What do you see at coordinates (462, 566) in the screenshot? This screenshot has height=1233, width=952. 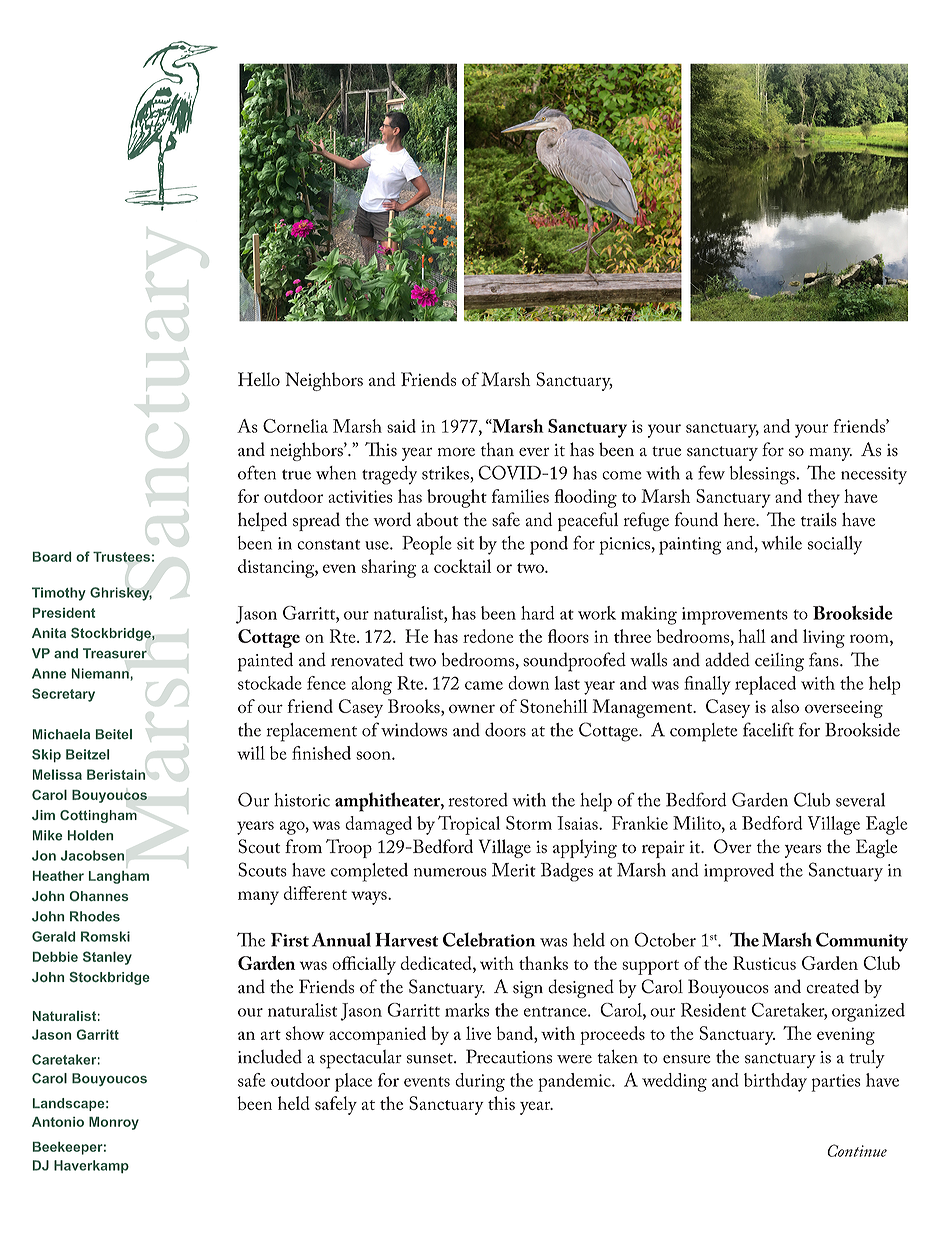 I see `cocktail` at bounding box center [462, 566].
